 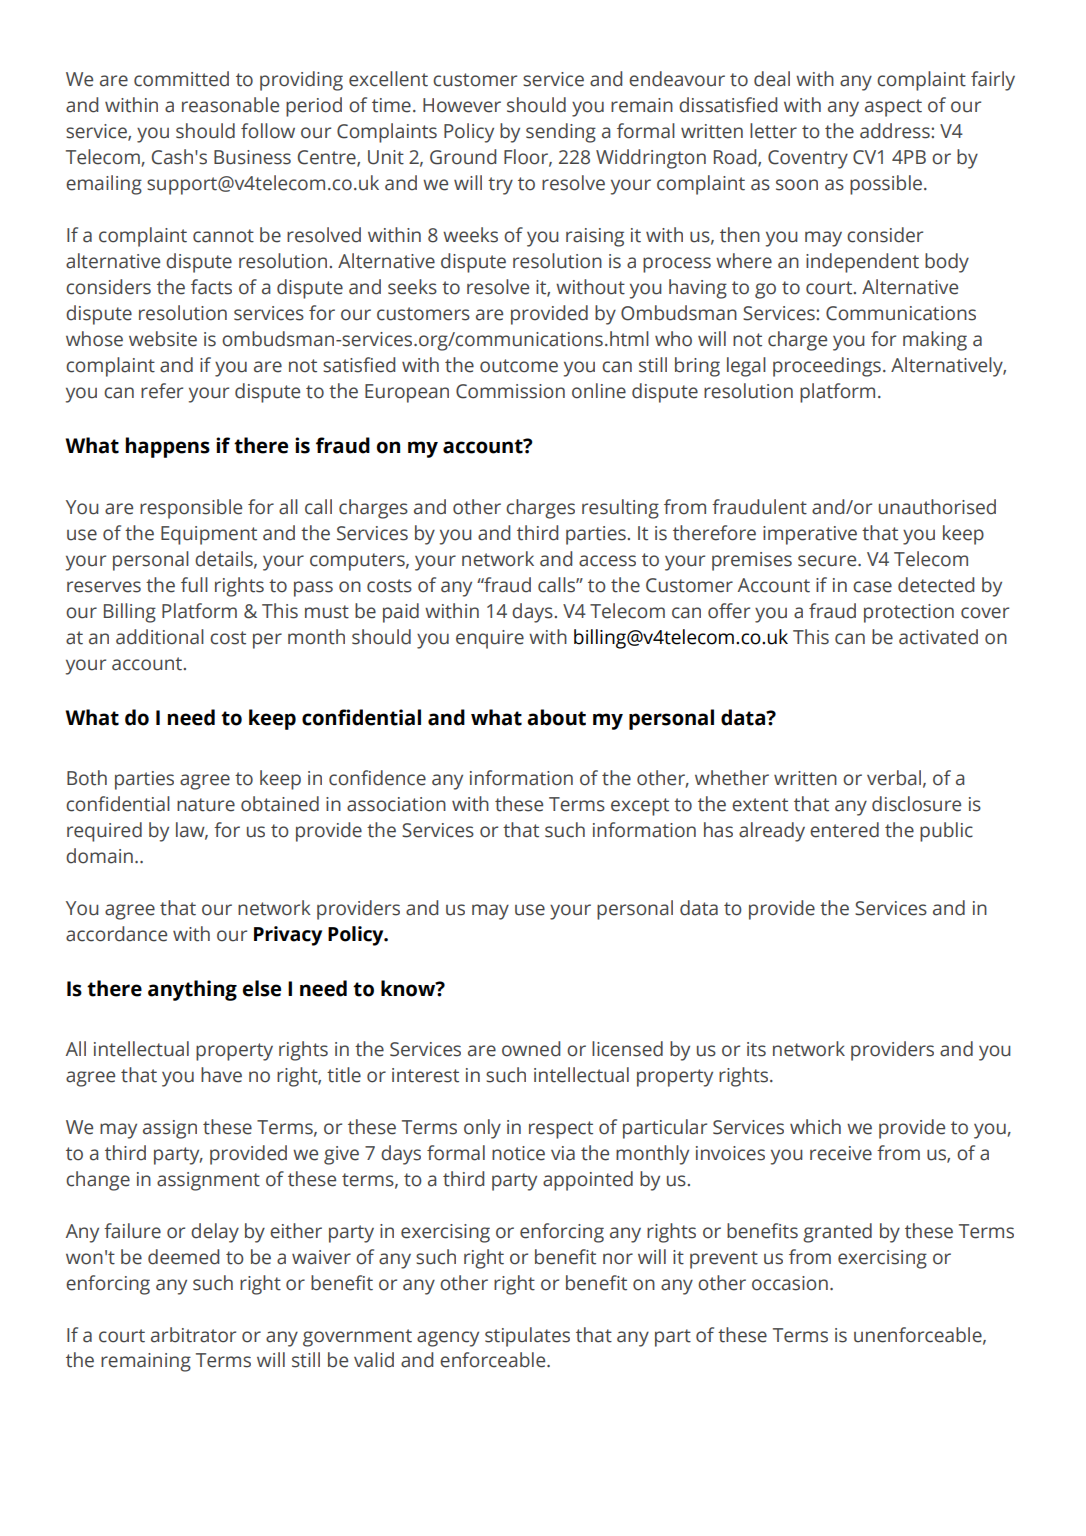 What do you see at coordinates (561, 133) in the screenshot?
I see `sending` at bounding box center [561, 133].
